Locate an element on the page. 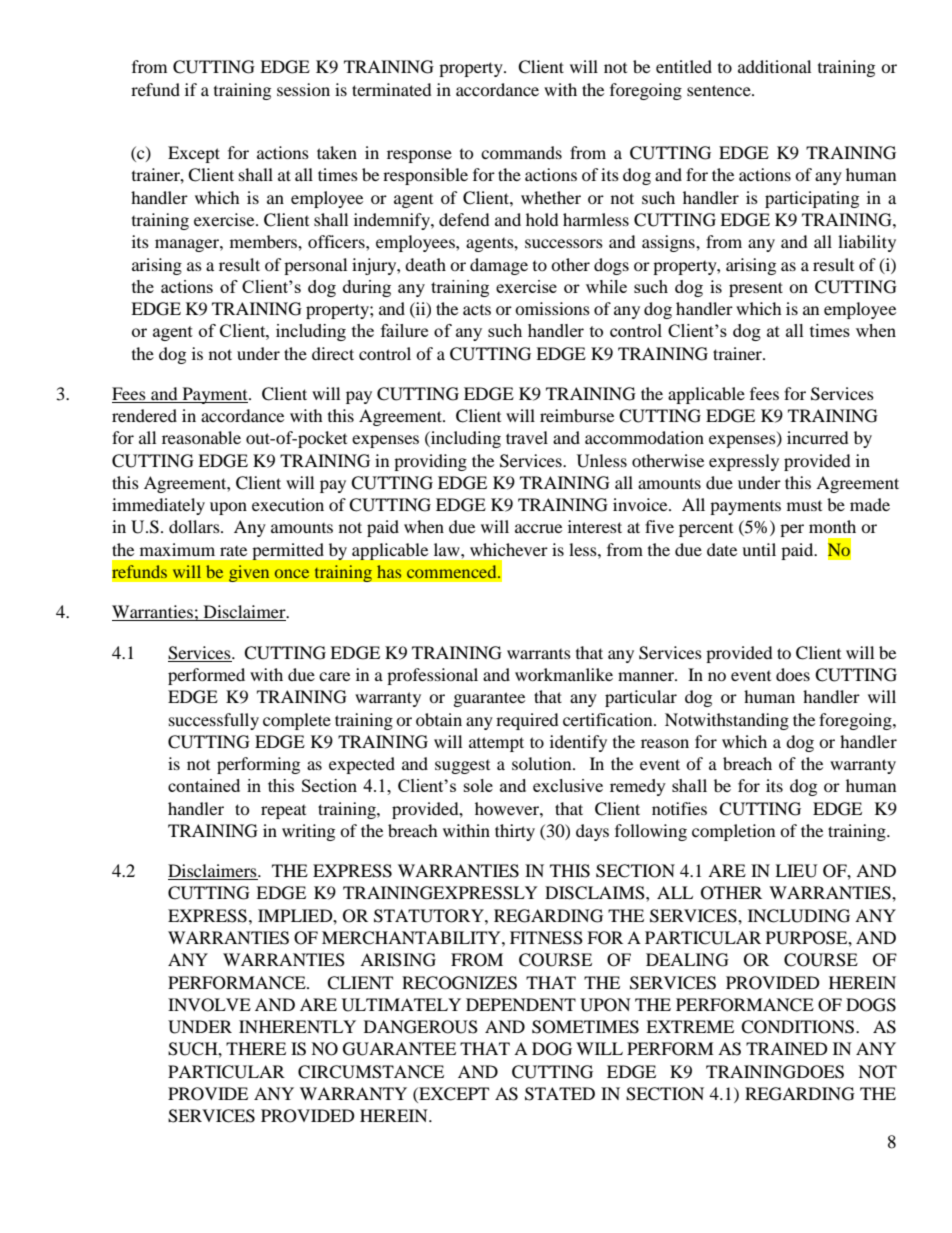 This document has height=1233, width=952. session is located at coordinates (303, 89).
